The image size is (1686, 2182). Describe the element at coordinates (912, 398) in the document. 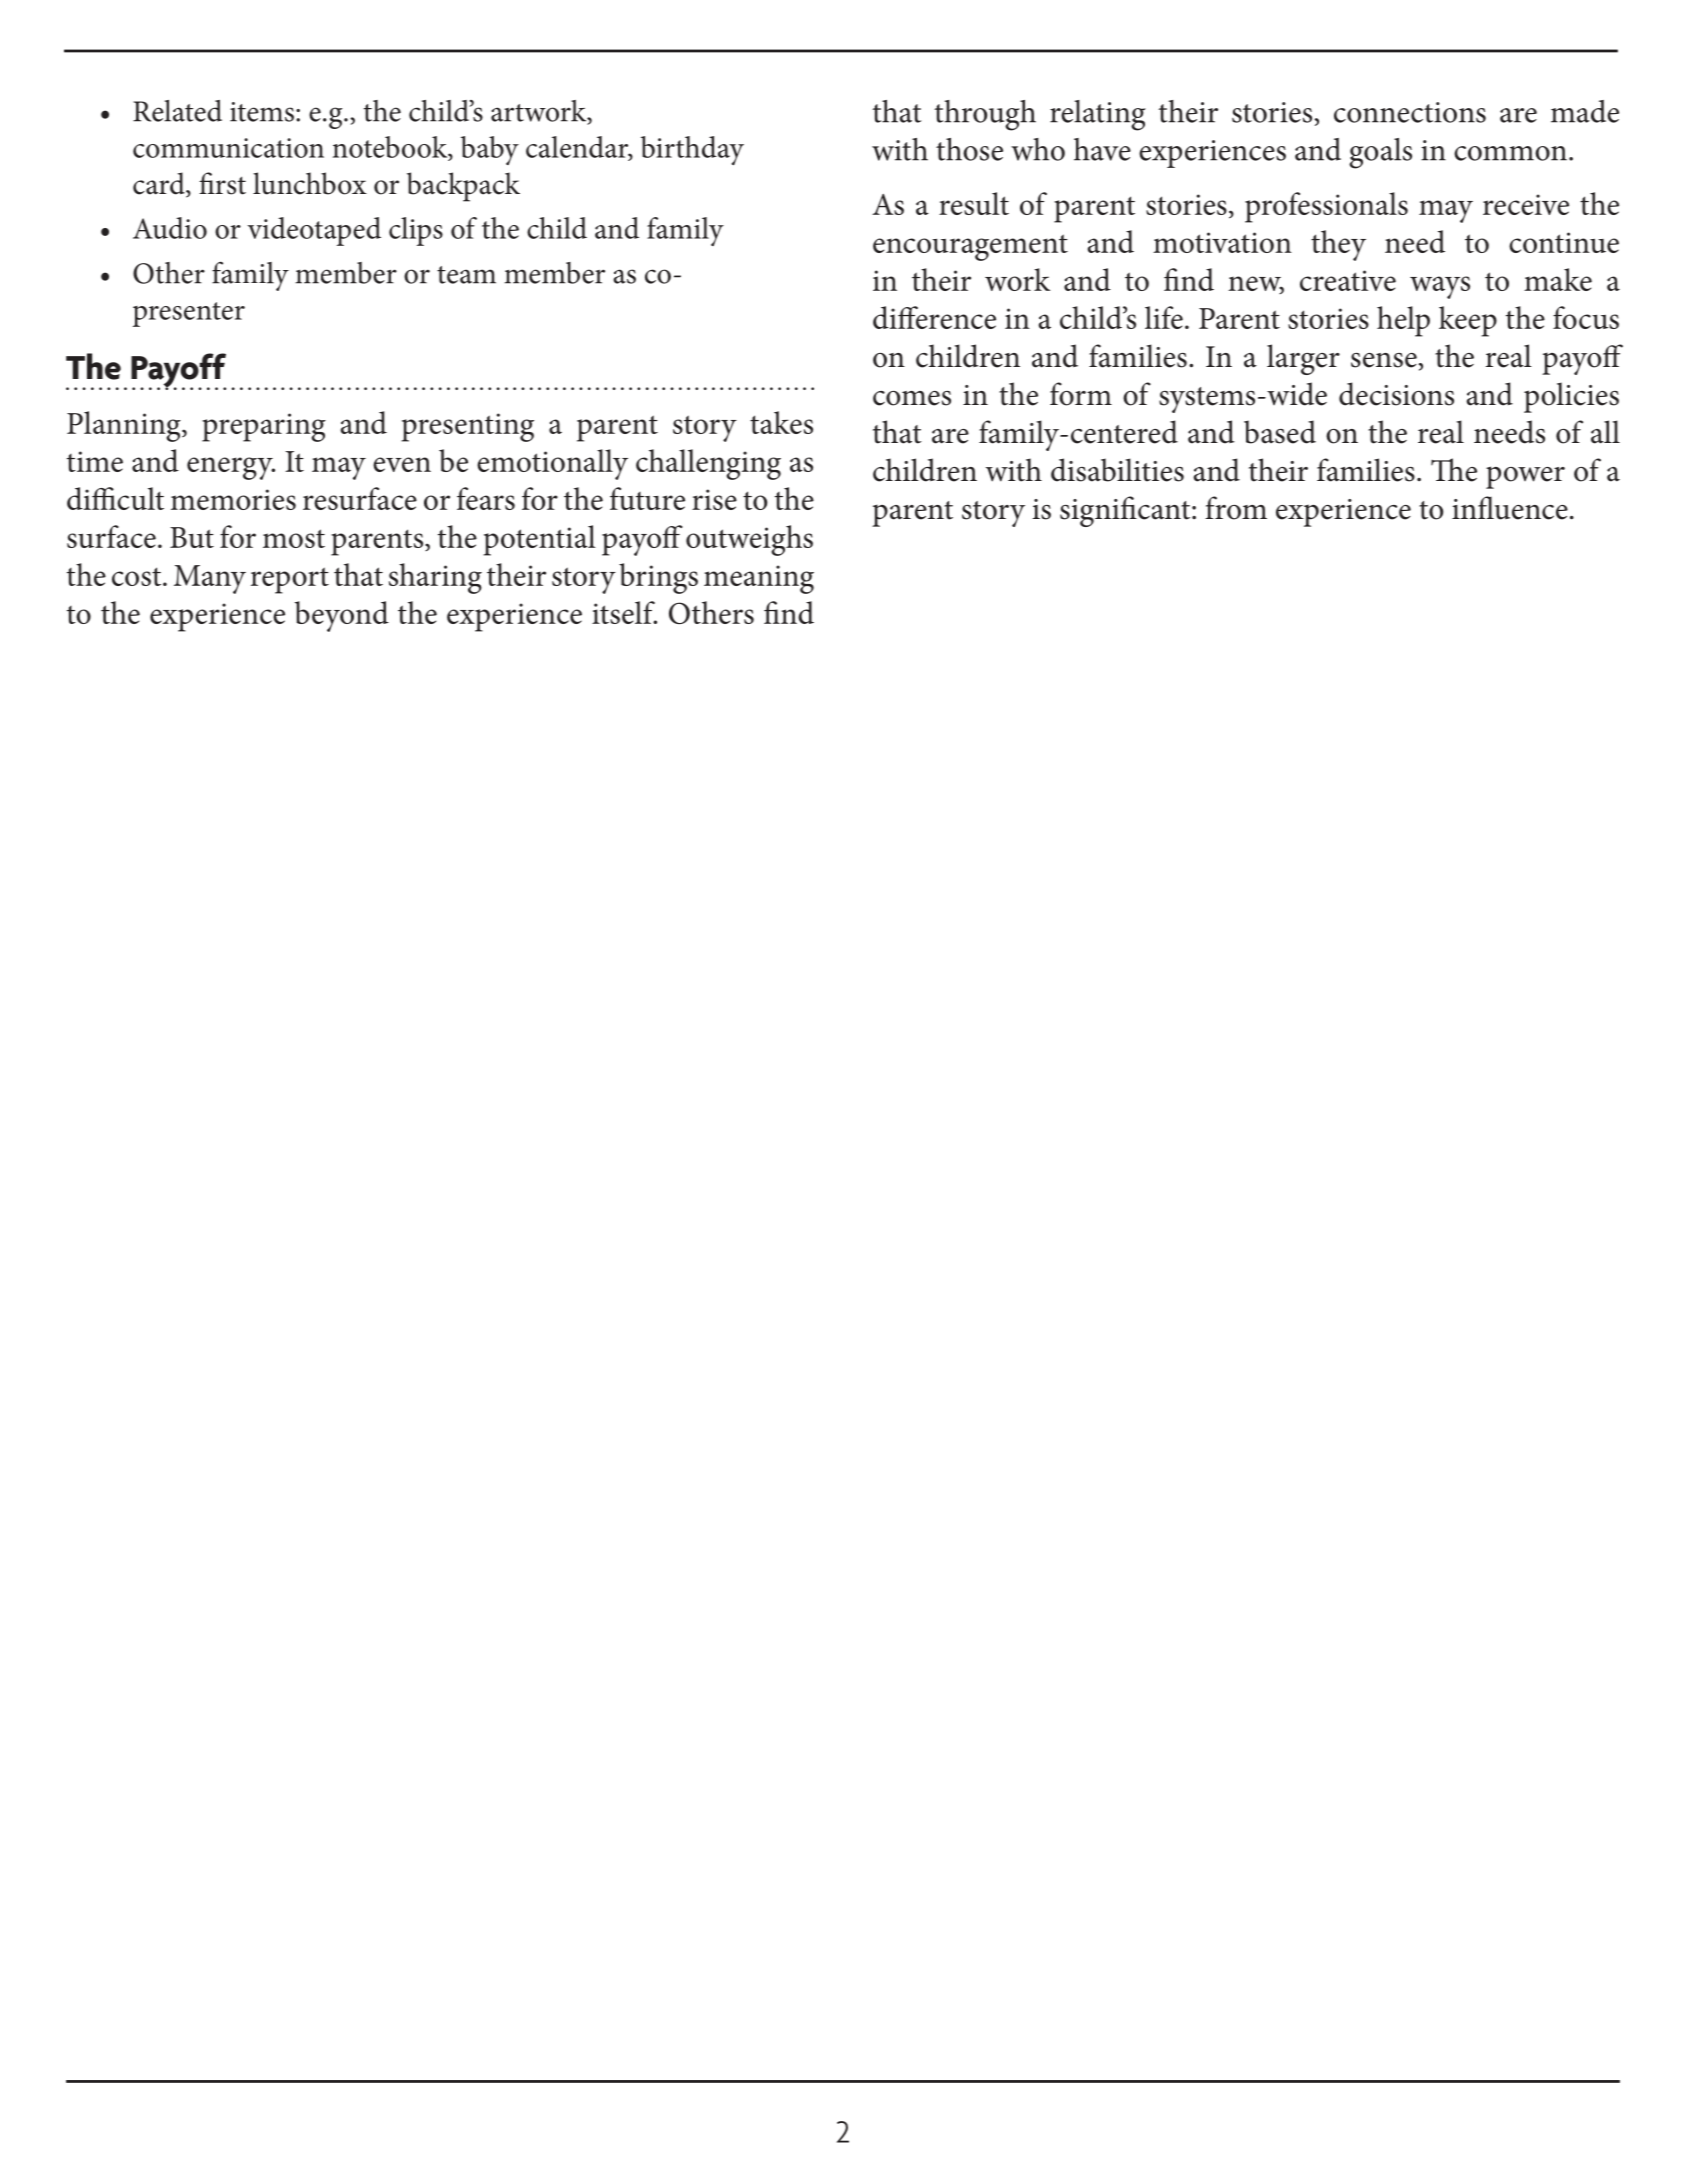

I see `comes` at that location.
